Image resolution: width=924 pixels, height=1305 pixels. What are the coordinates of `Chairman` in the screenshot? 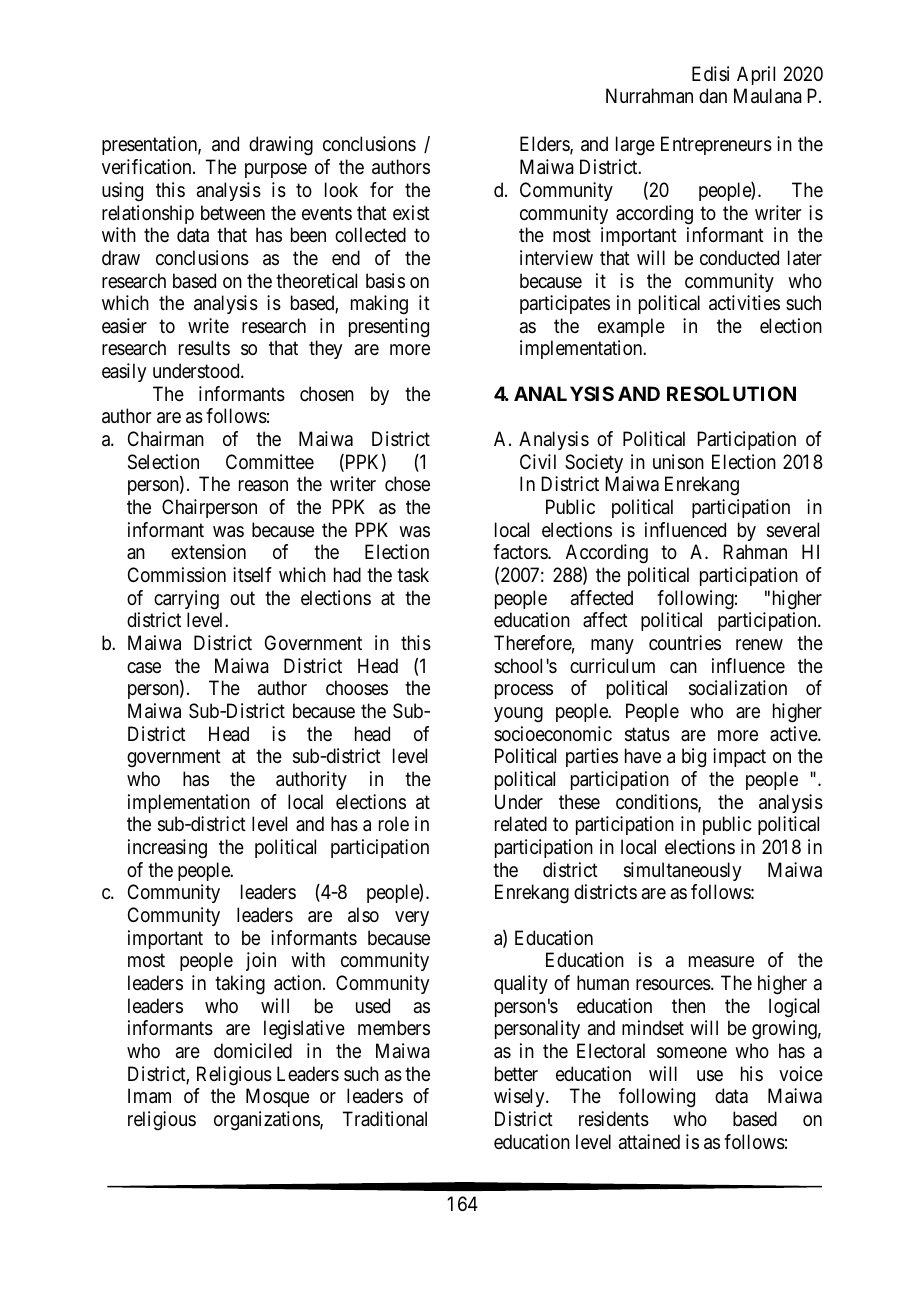 It's located at (166, 439).
